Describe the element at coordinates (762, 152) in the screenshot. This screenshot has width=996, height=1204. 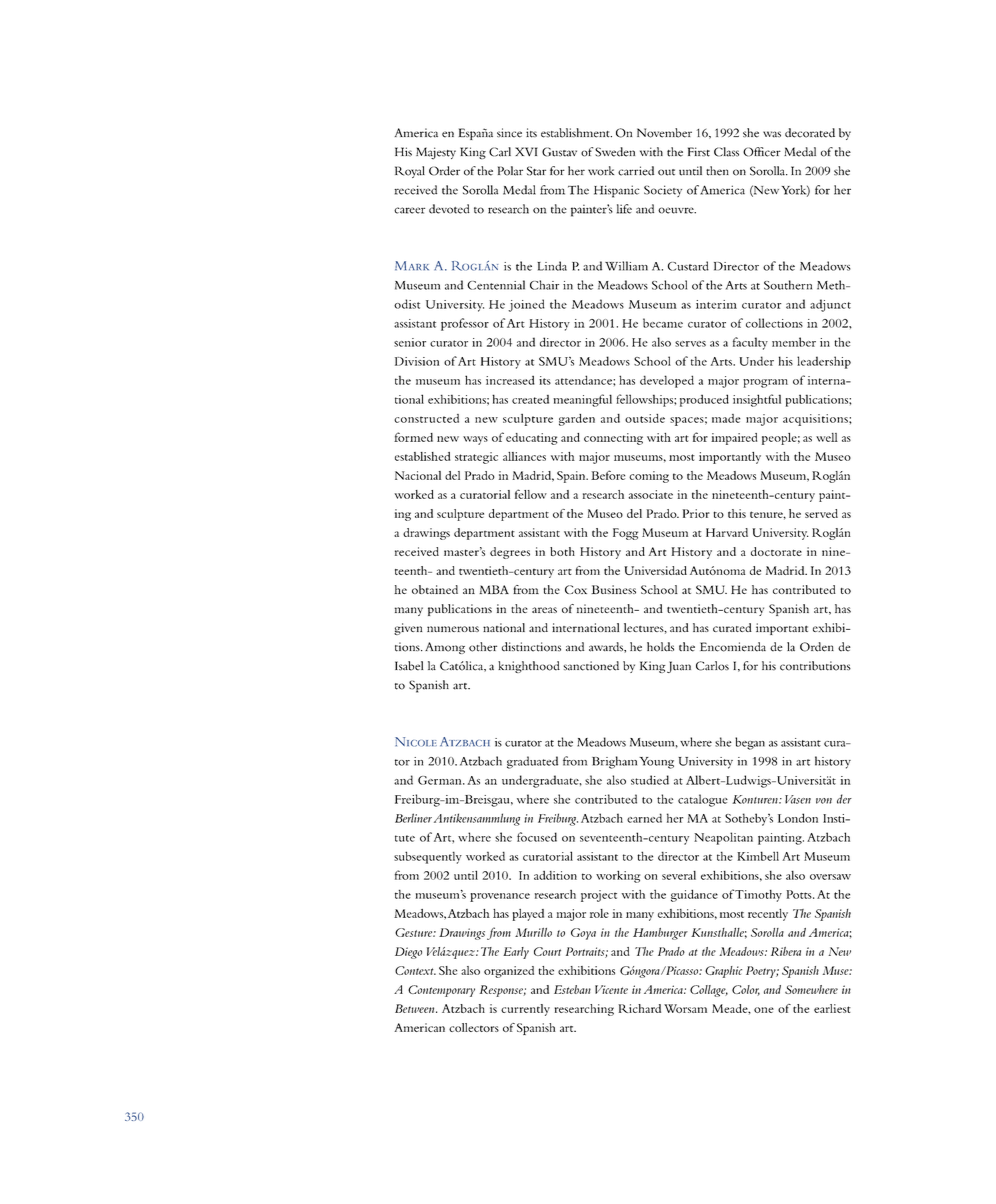
I see `Officer` at that location.
